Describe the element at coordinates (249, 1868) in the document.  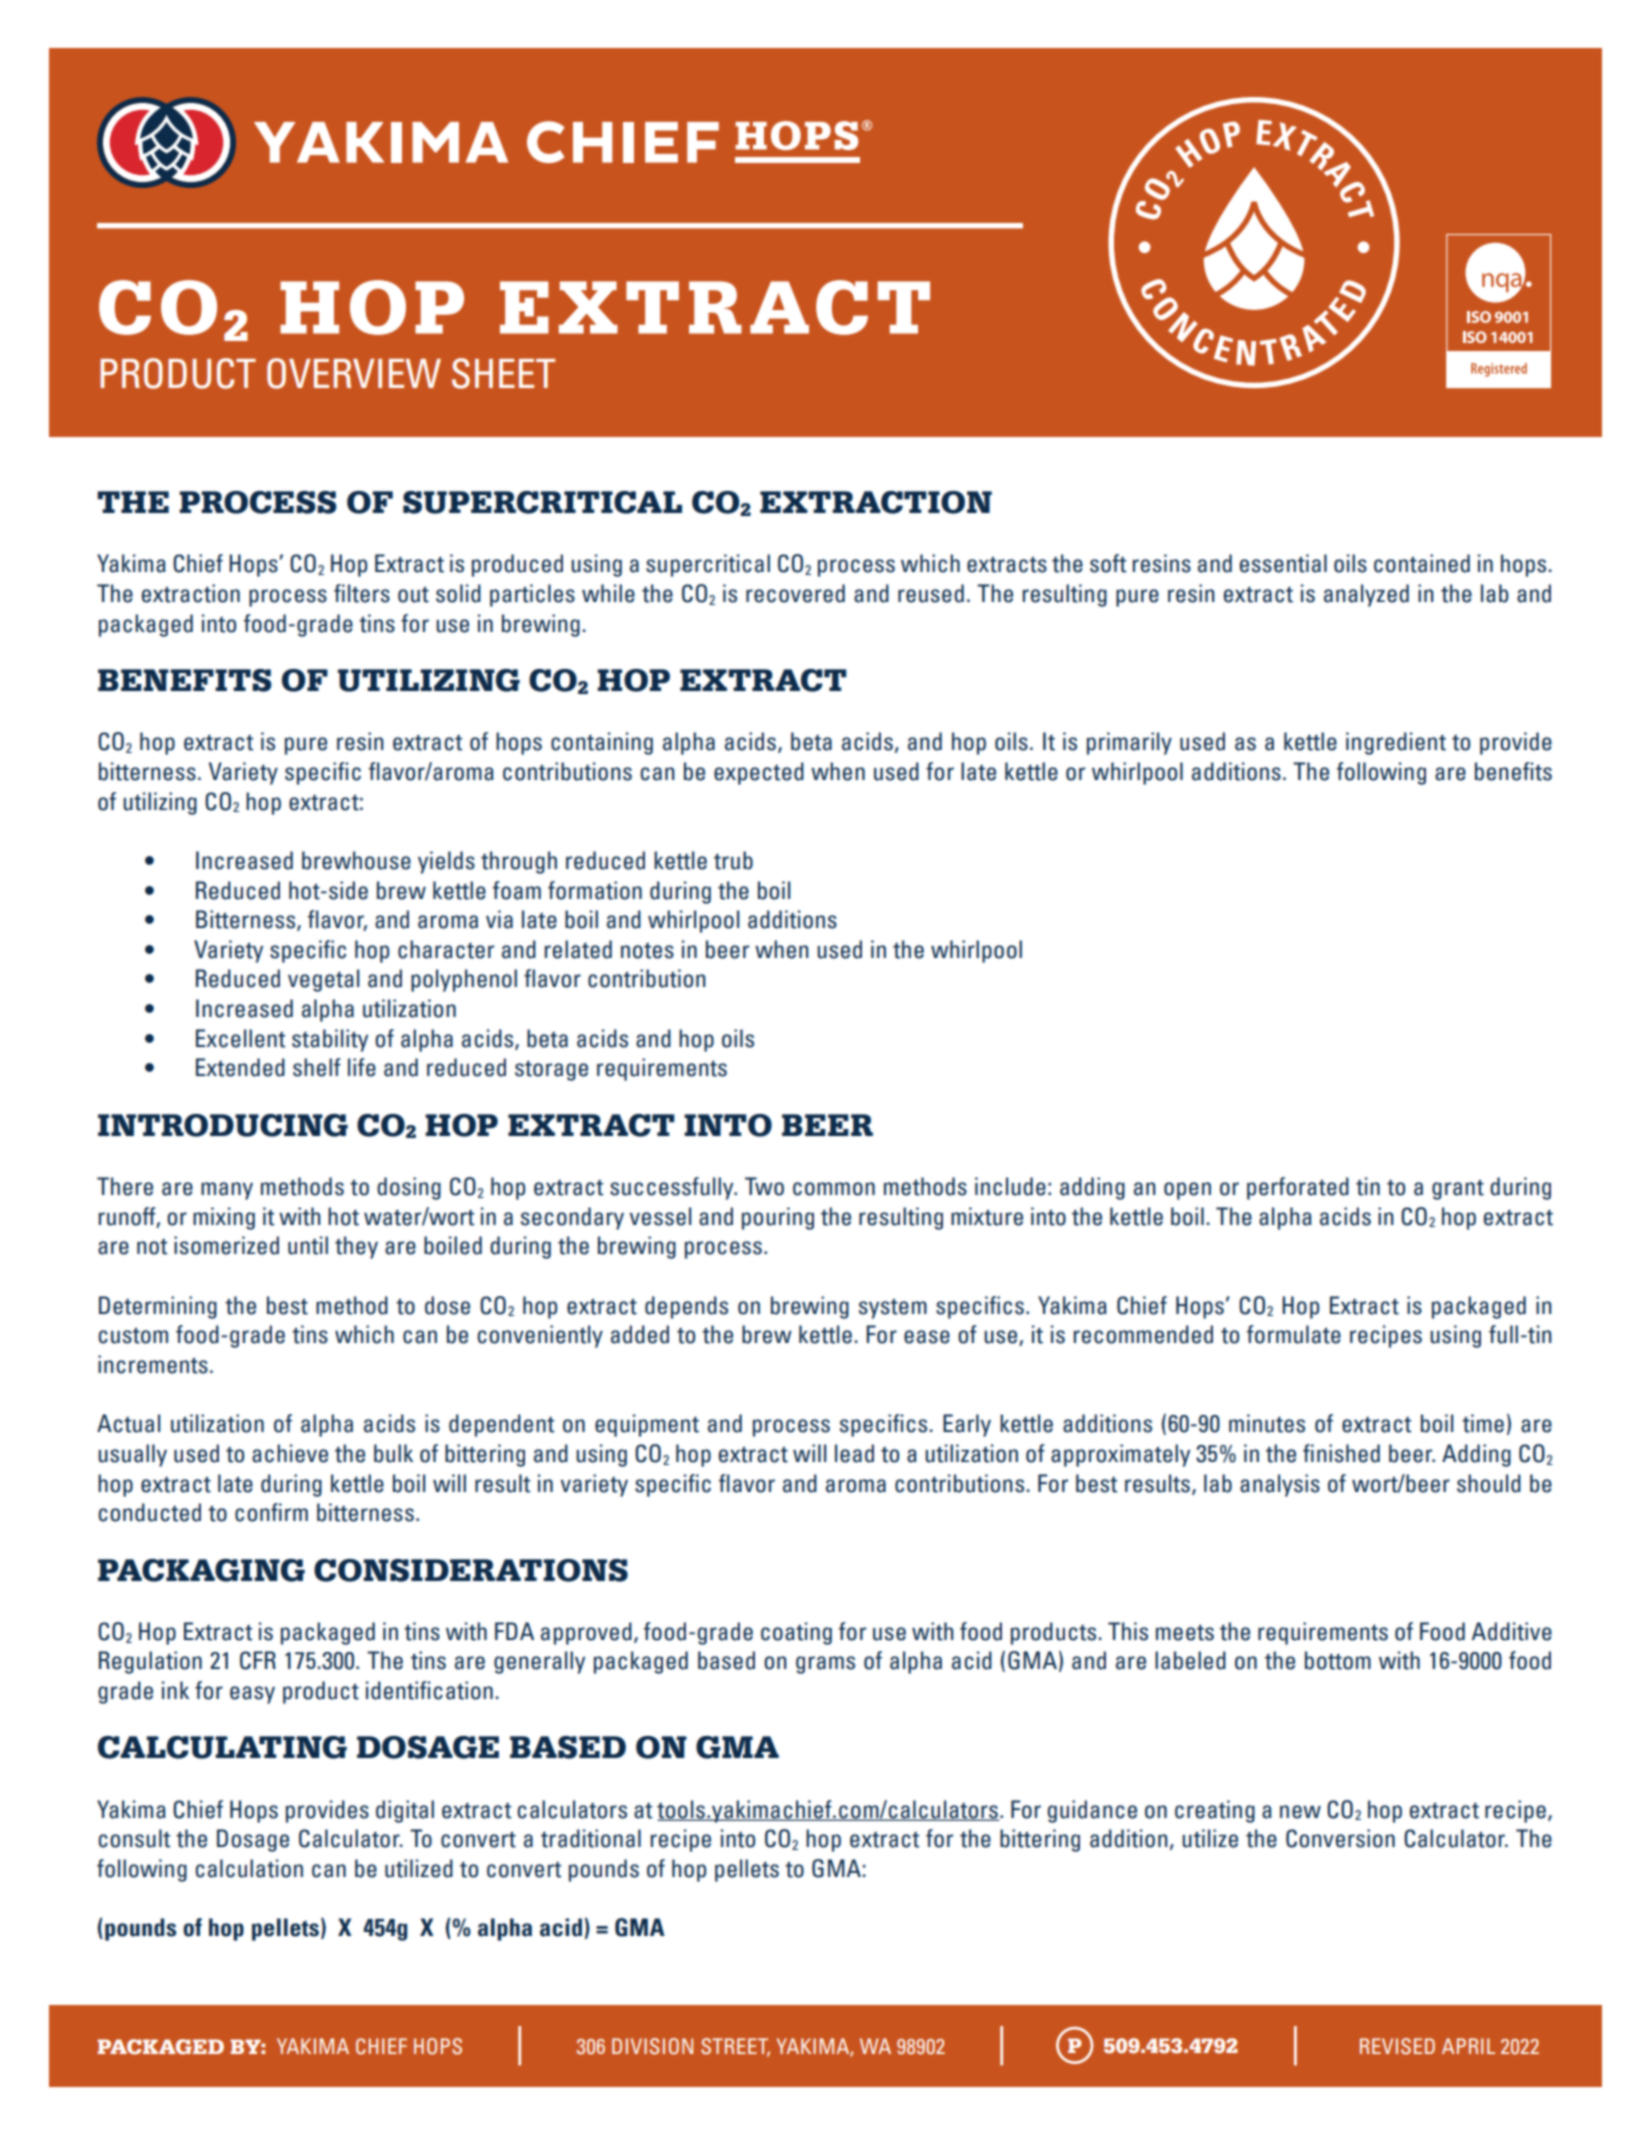
I see `calculation` at that location.
